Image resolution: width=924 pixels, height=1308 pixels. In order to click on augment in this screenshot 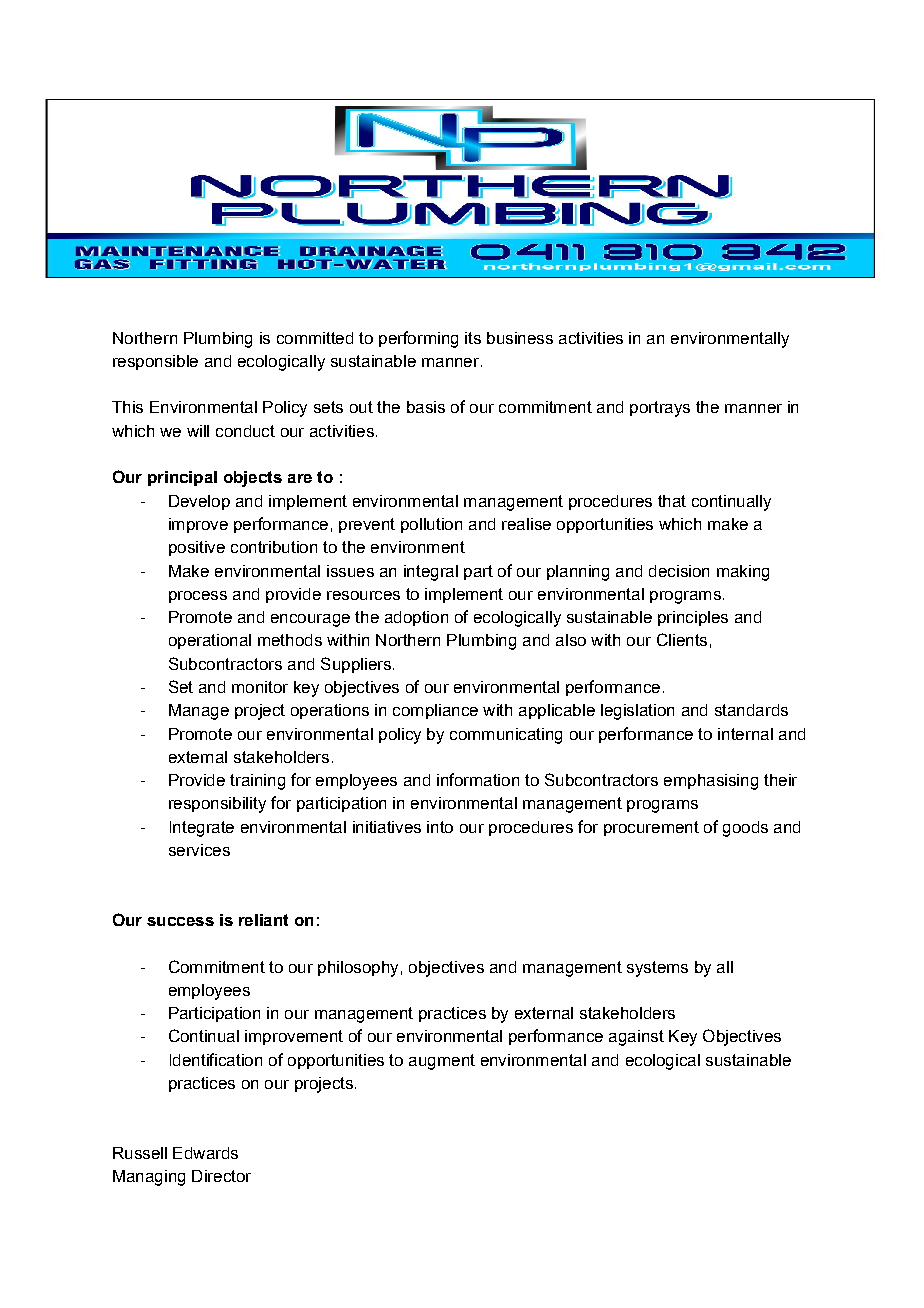, I will do `click(442, 1062)`.
